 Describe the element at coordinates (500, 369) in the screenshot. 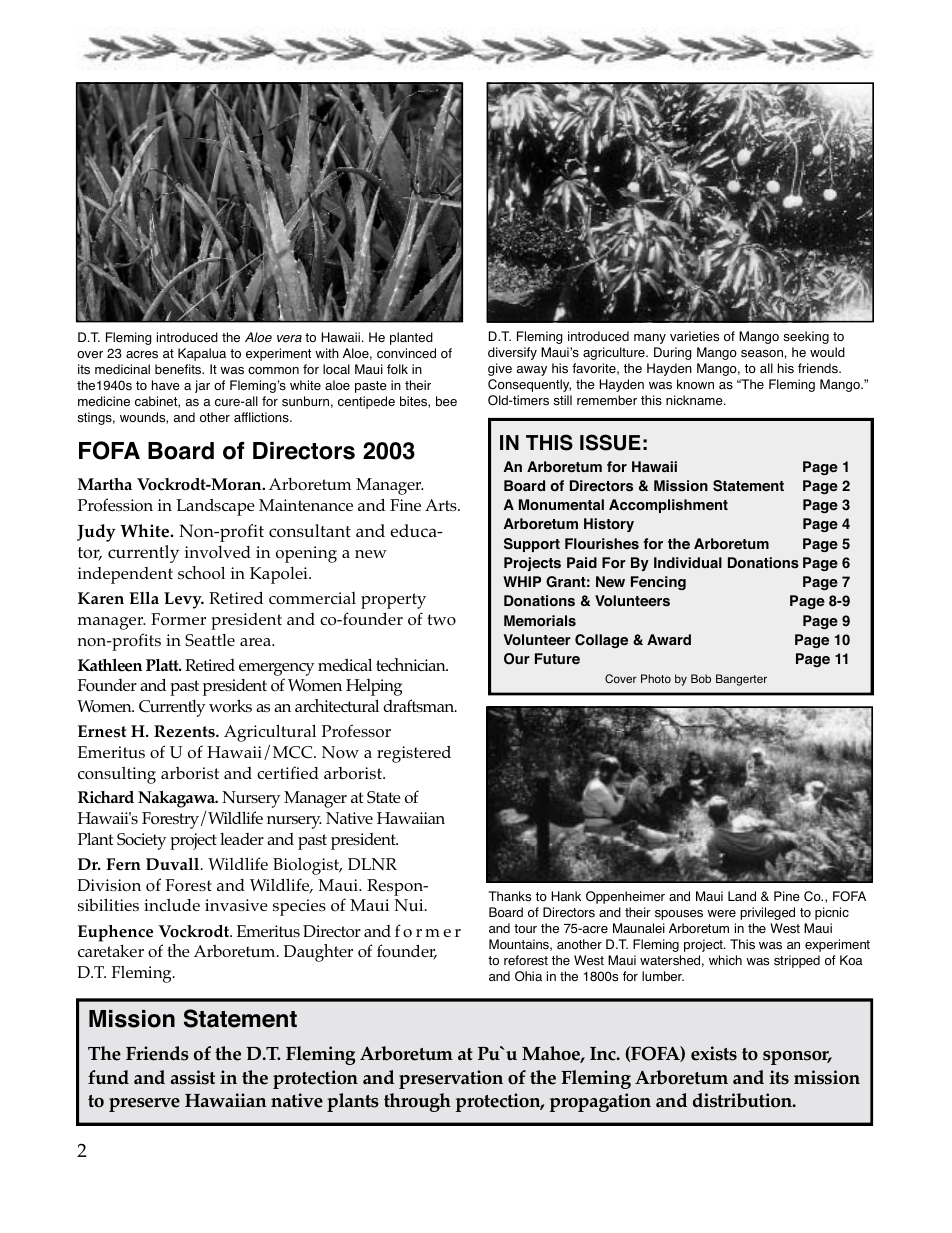

I see `give` at that location.
